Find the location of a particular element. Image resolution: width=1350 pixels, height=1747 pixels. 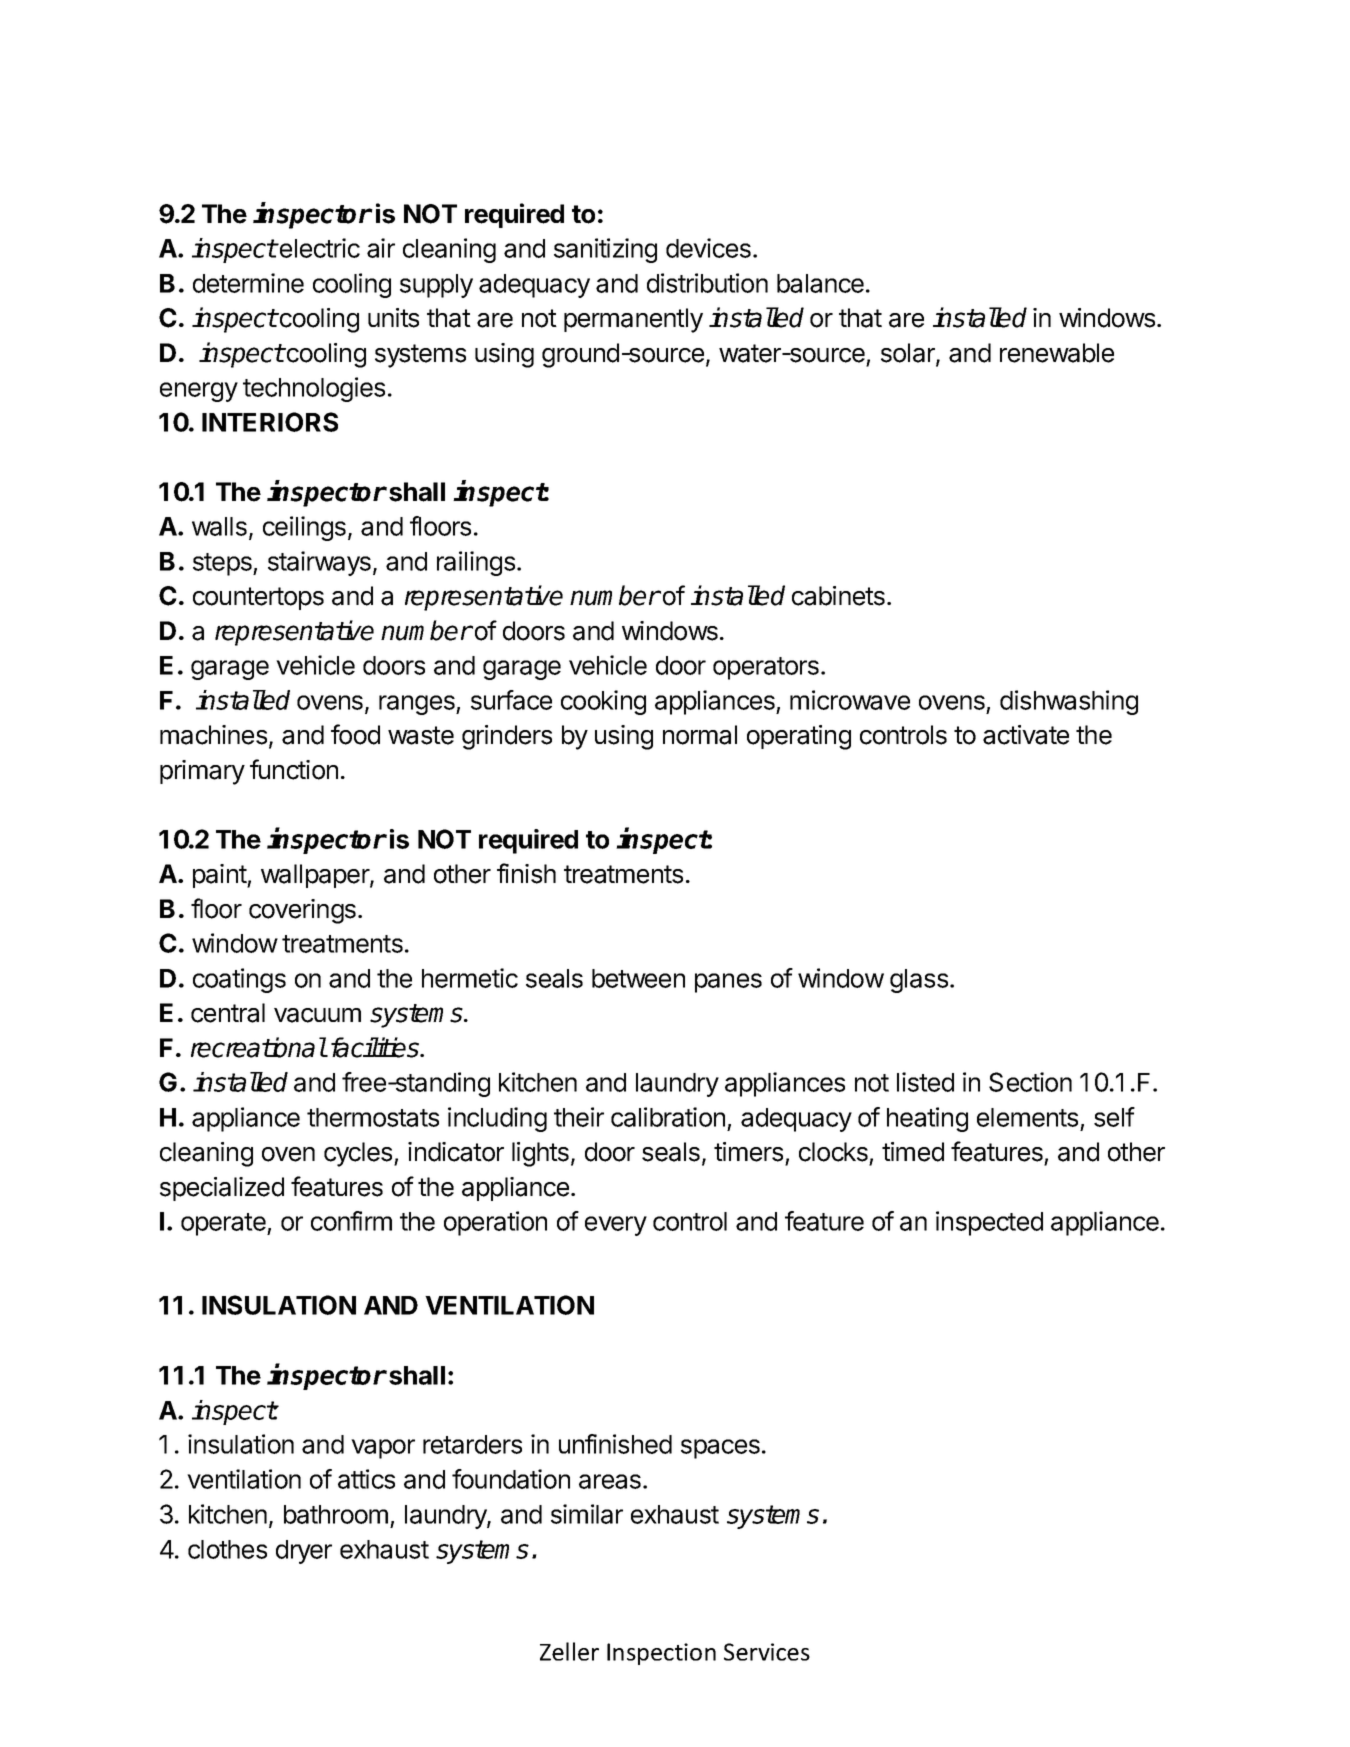

elements is located at coordinates (1027, 1117).
